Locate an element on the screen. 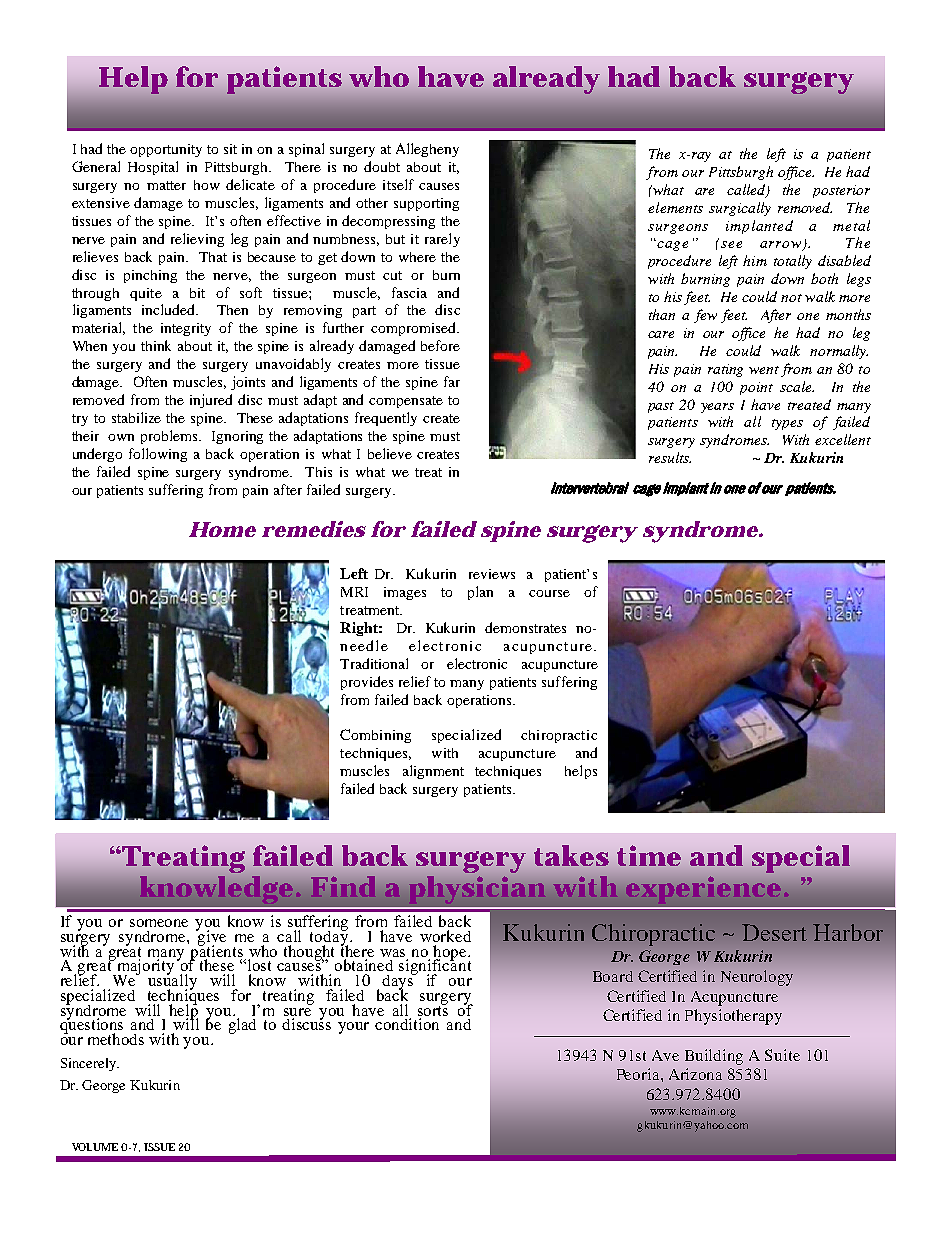  posterior is located at coordinates (841, 191).
